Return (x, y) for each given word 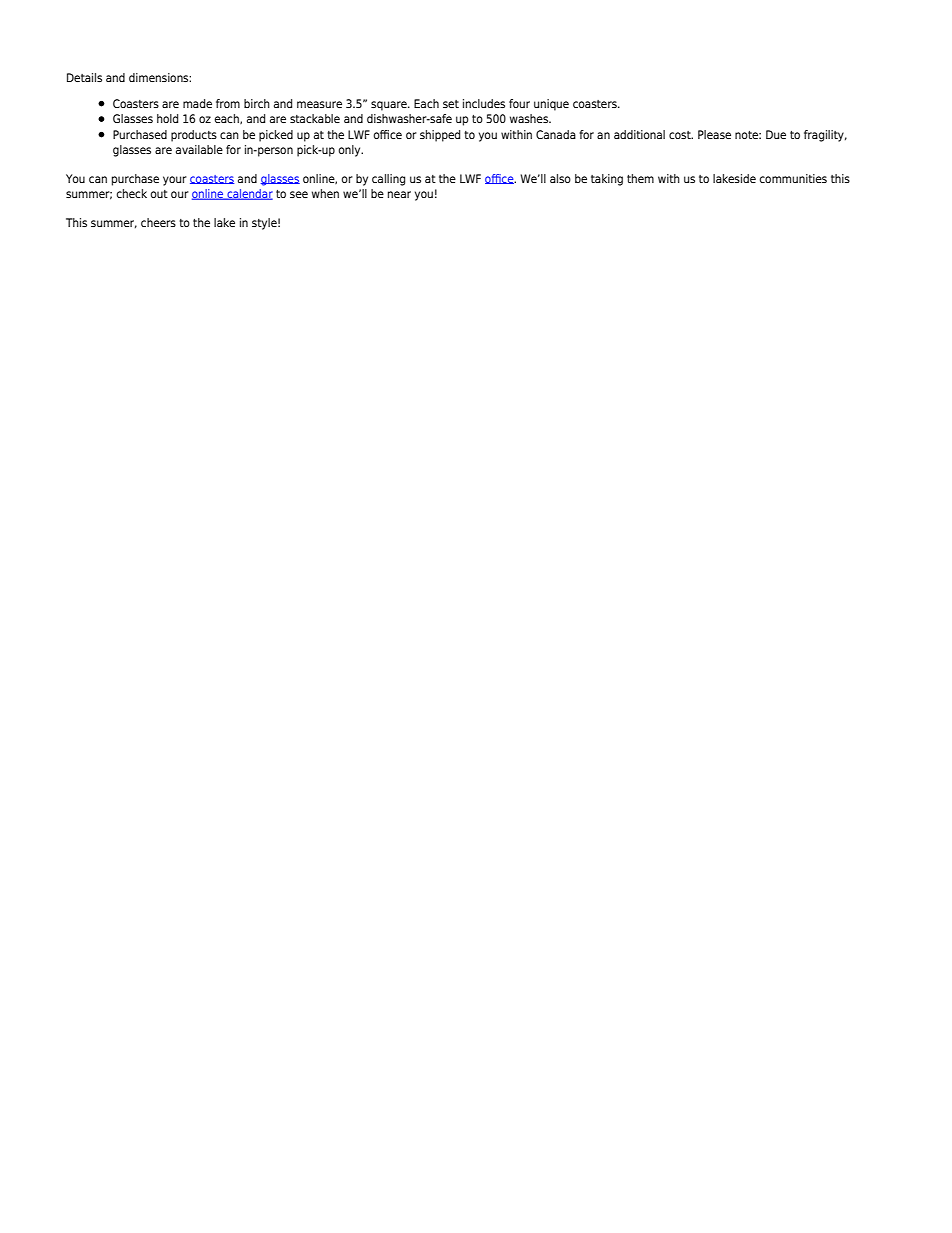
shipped (440, 136)
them (640, 178)
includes (484, 103)
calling (388, 180)
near (399, 194)
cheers (158, 222)
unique (551, 105)
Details (84, 77)
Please (714, 134)
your (175, 181)
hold (167, 118)
